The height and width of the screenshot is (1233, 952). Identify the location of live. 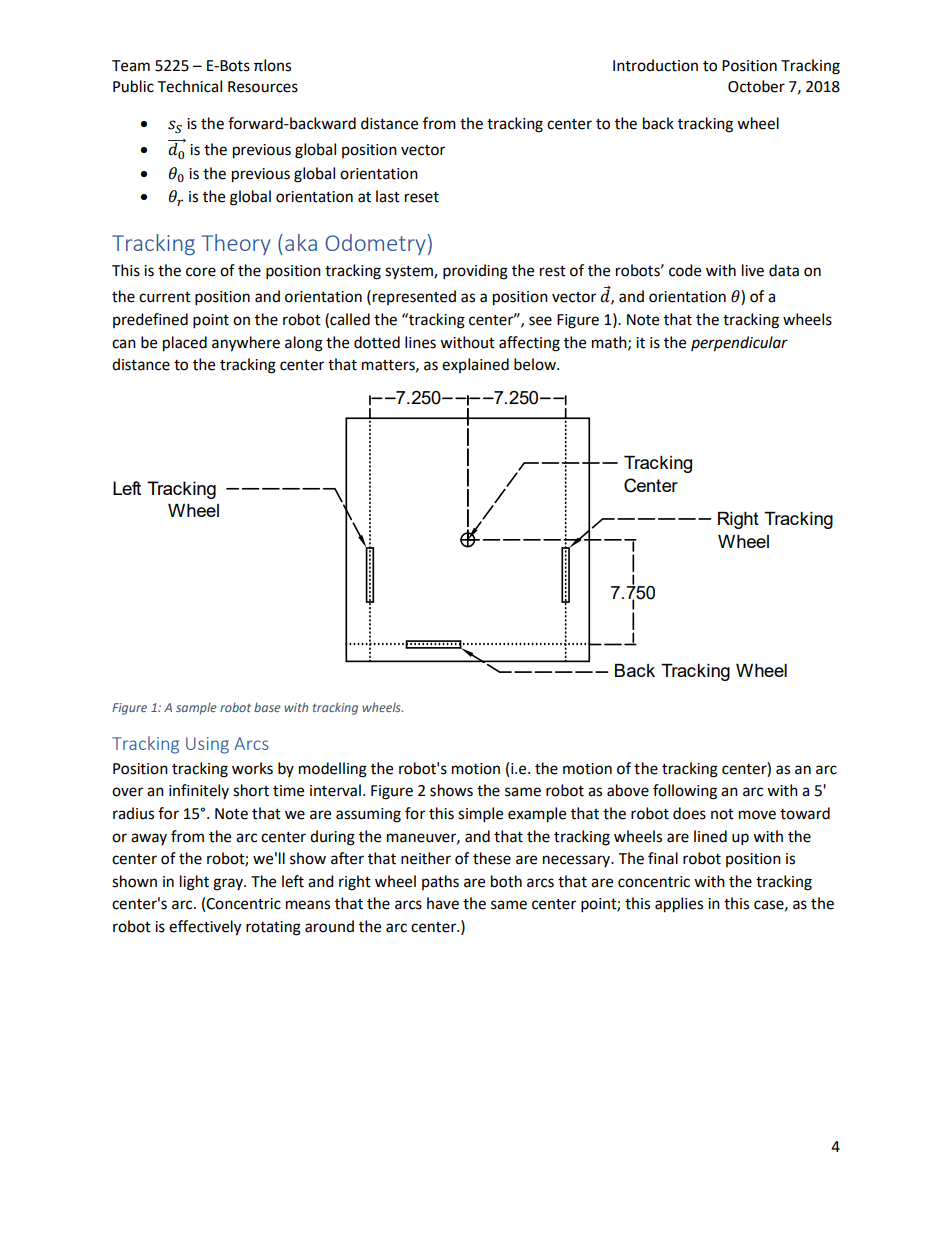
(753, 270).
